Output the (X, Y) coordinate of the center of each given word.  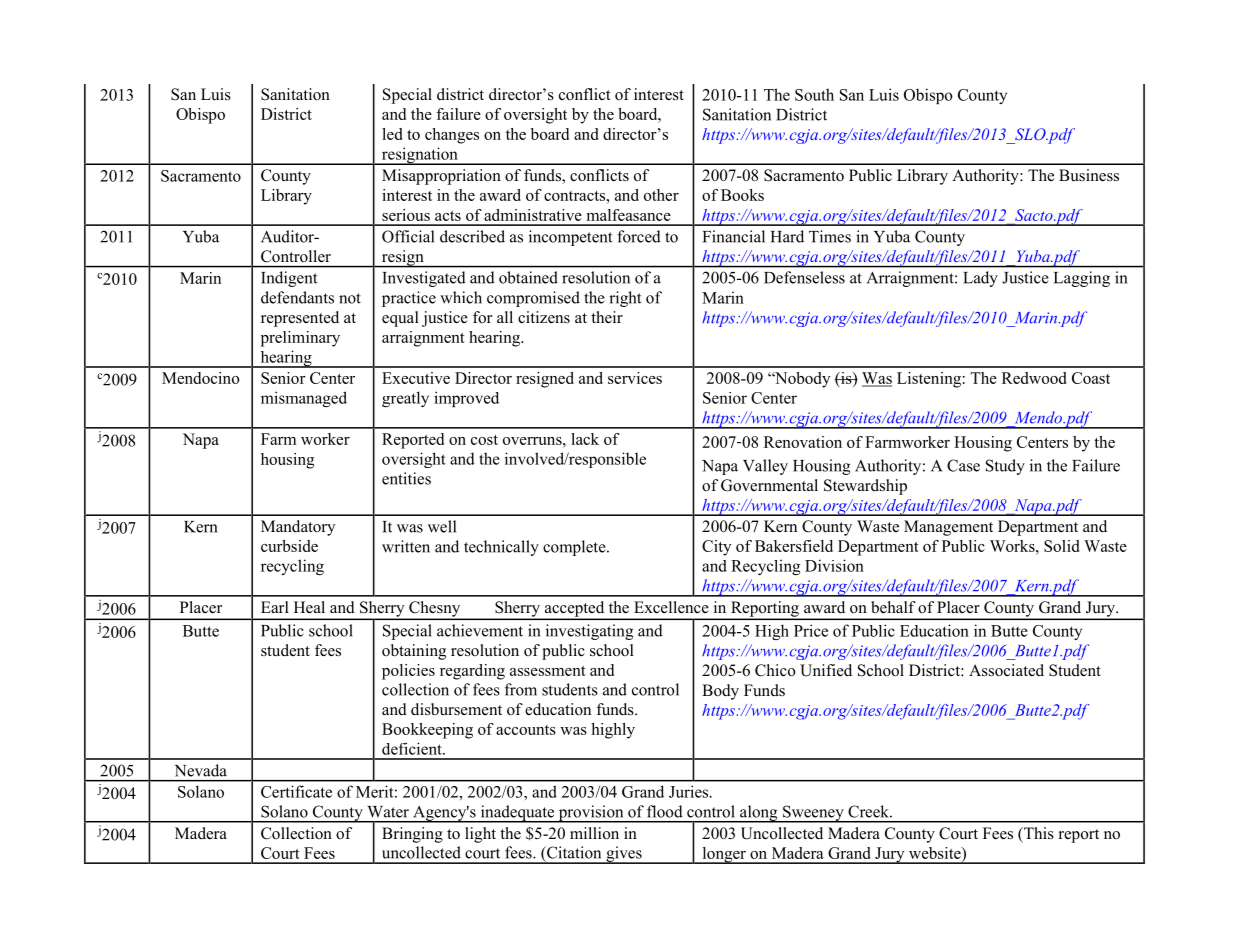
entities (406, 478)
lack (585, 439)
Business (1089, 175)
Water (388, 812)
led (392, 134)
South (814, 94)
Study (1005, 467)
